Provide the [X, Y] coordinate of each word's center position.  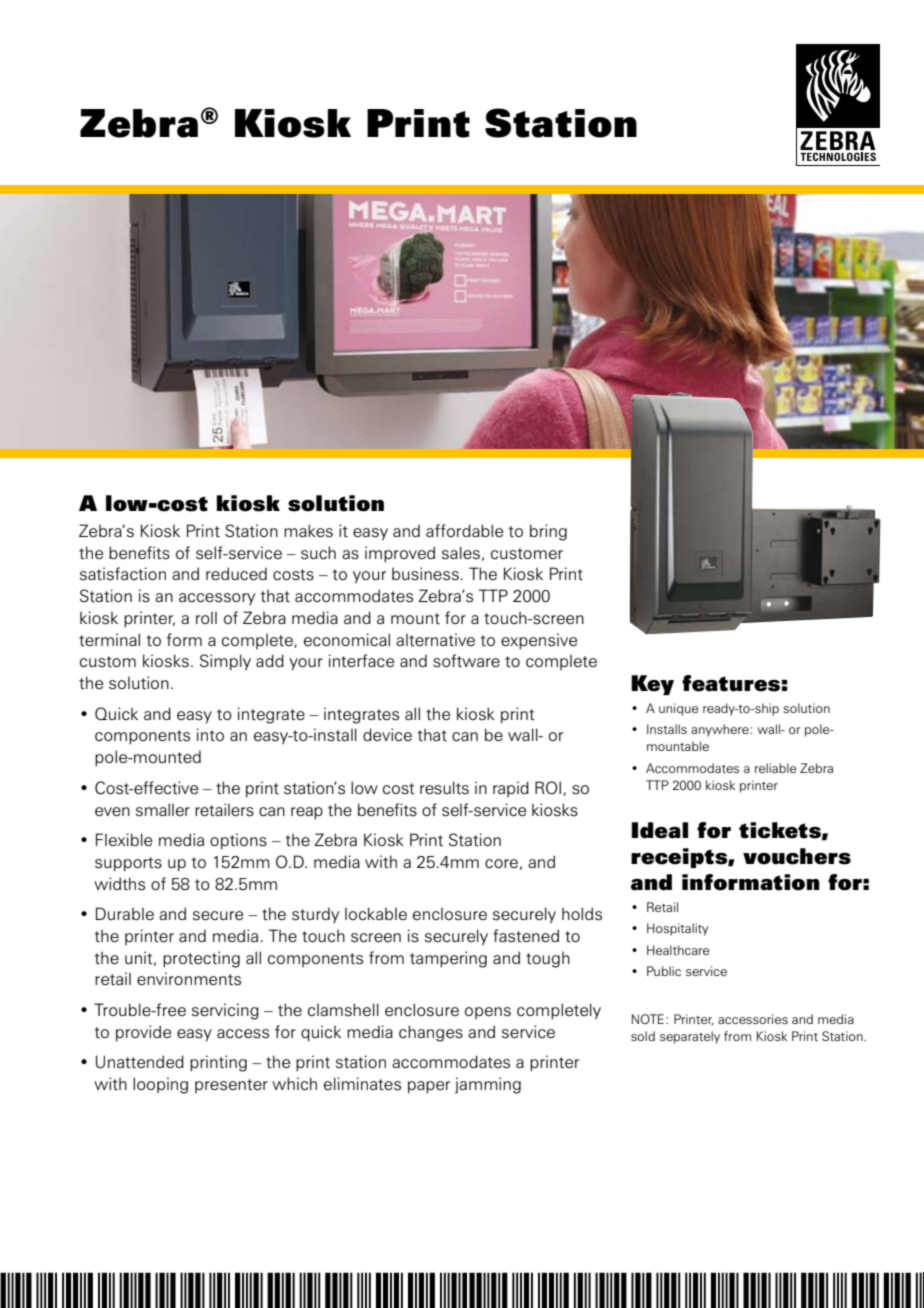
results [444, 788]
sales [461, 553]
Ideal [660, 830]
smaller [163, 810]
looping [160, 1085]
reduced [236, 573]
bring [548, 532]
